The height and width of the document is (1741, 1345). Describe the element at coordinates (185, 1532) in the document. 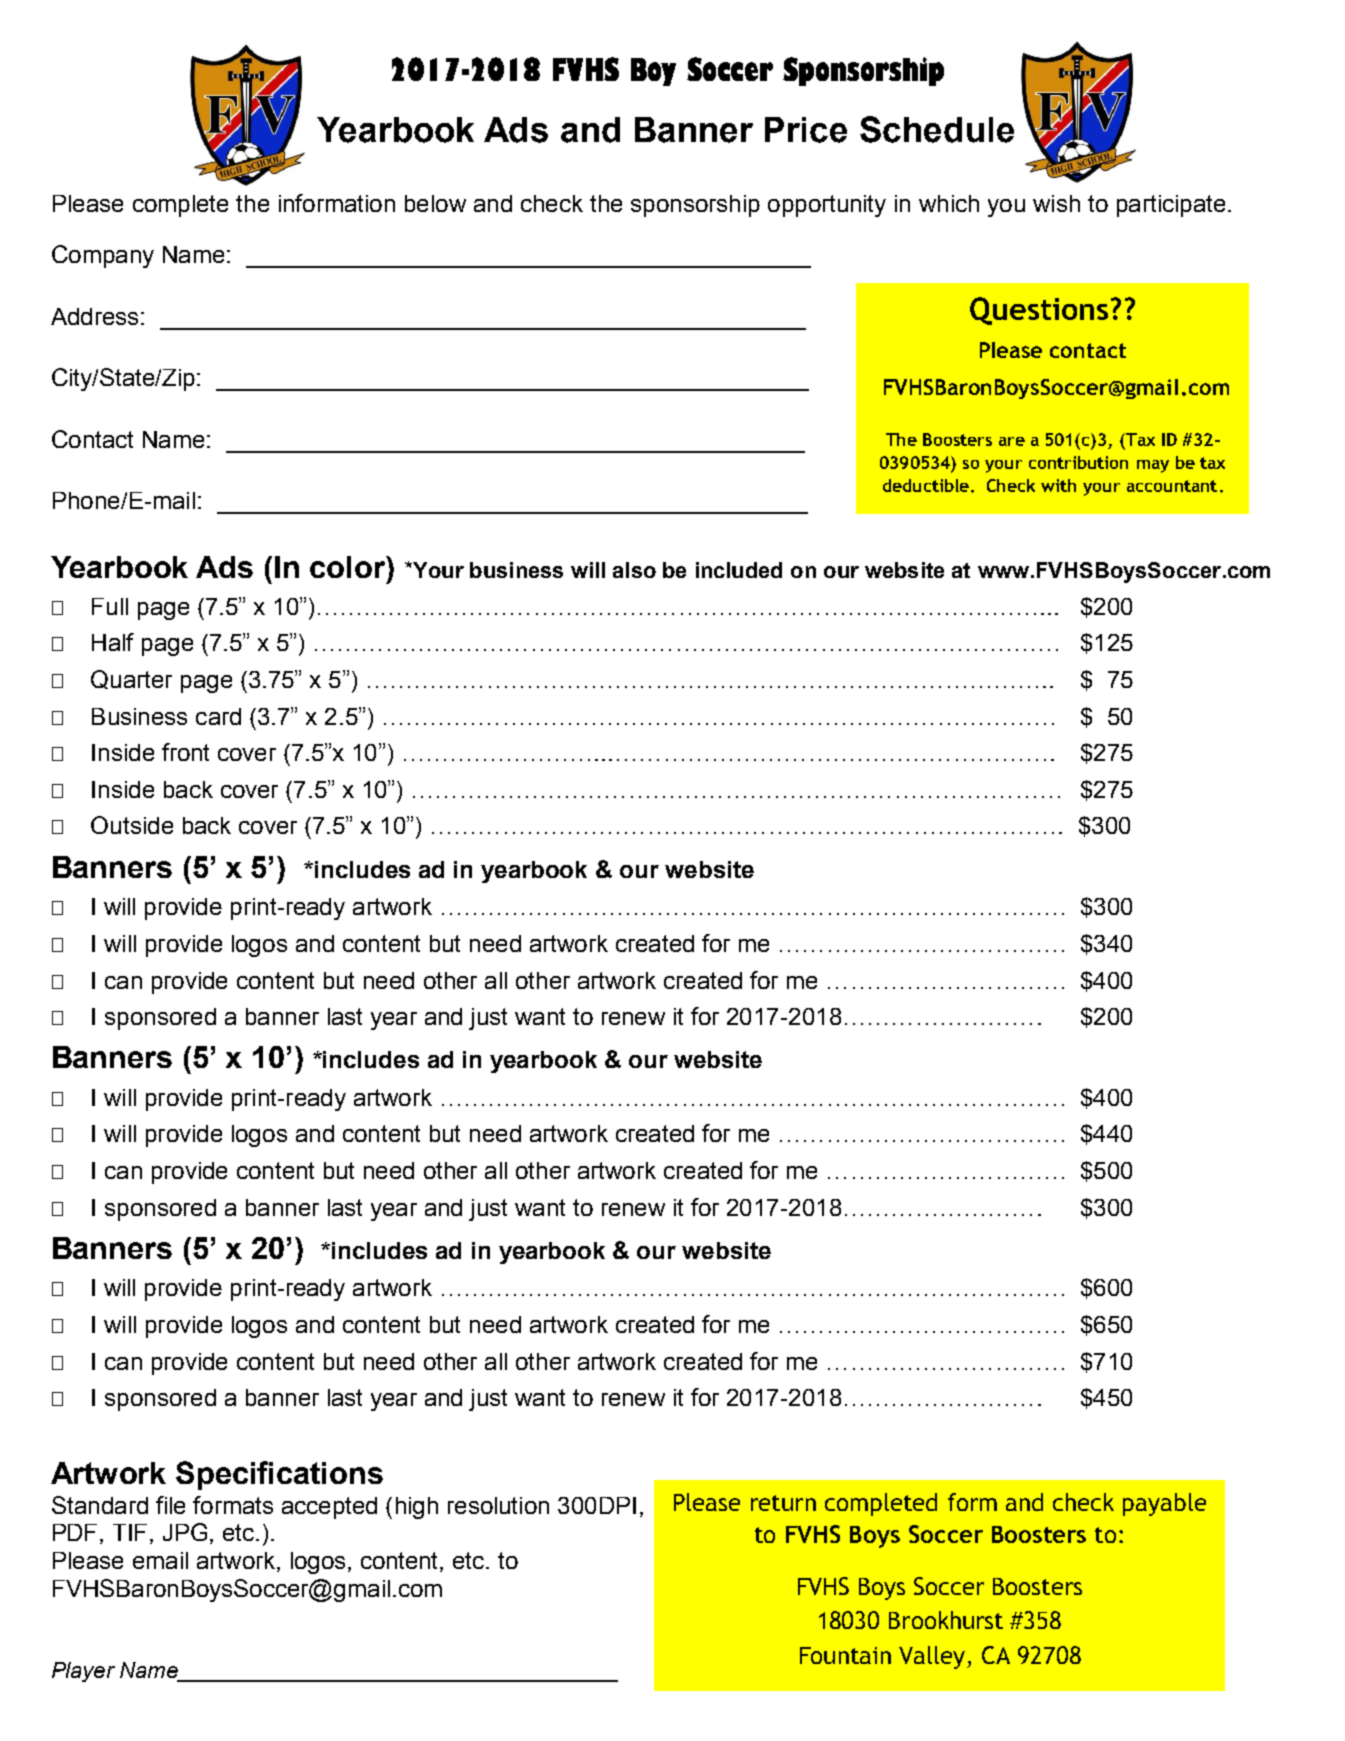

I see `JPG` at that location.
